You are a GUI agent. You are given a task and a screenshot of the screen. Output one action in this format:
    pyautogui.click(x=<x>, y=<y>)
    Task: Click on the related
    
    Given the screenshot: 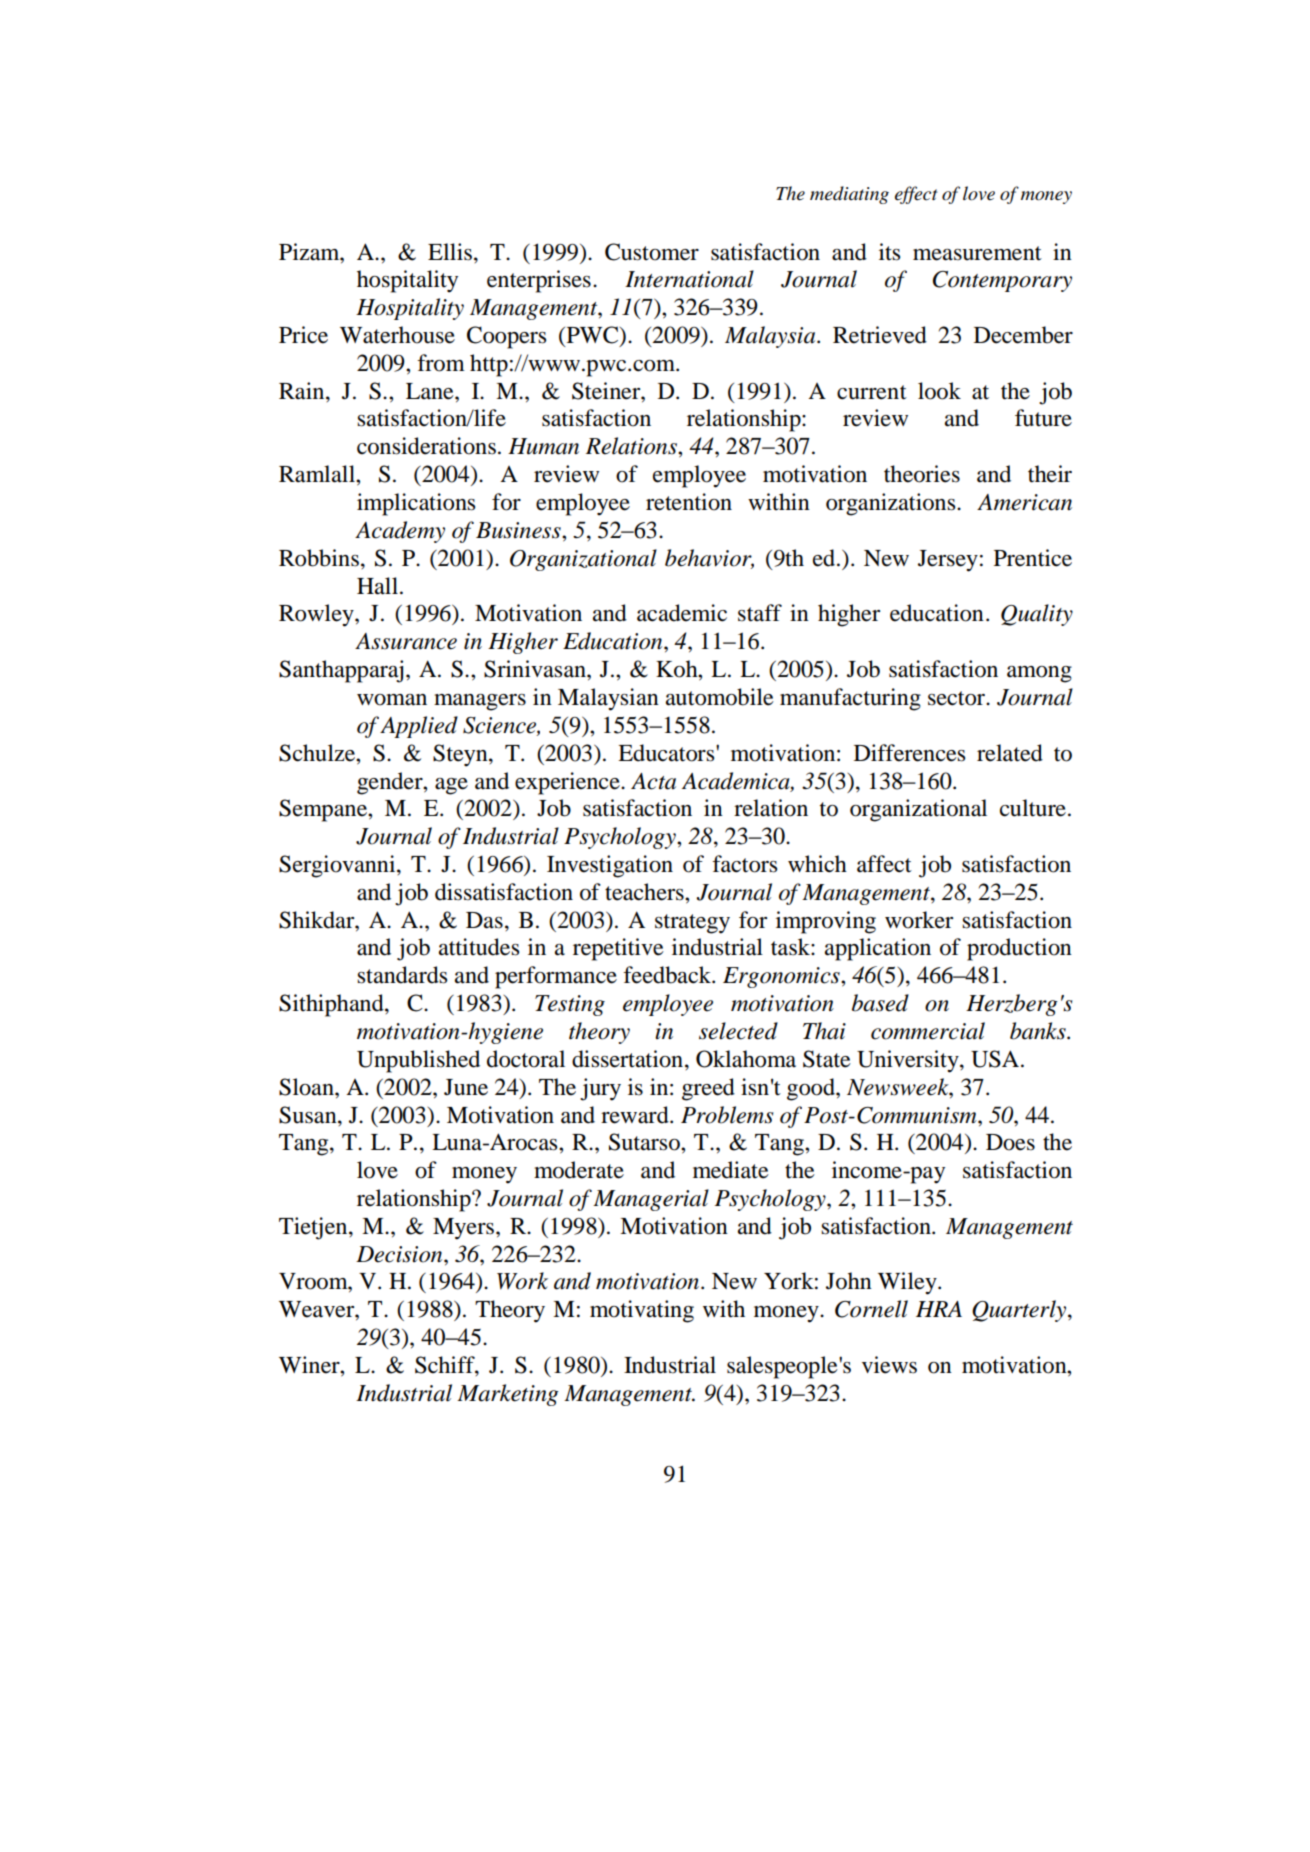 What is the action you would take?
    pyautogui.click(x=1010, y=753)
